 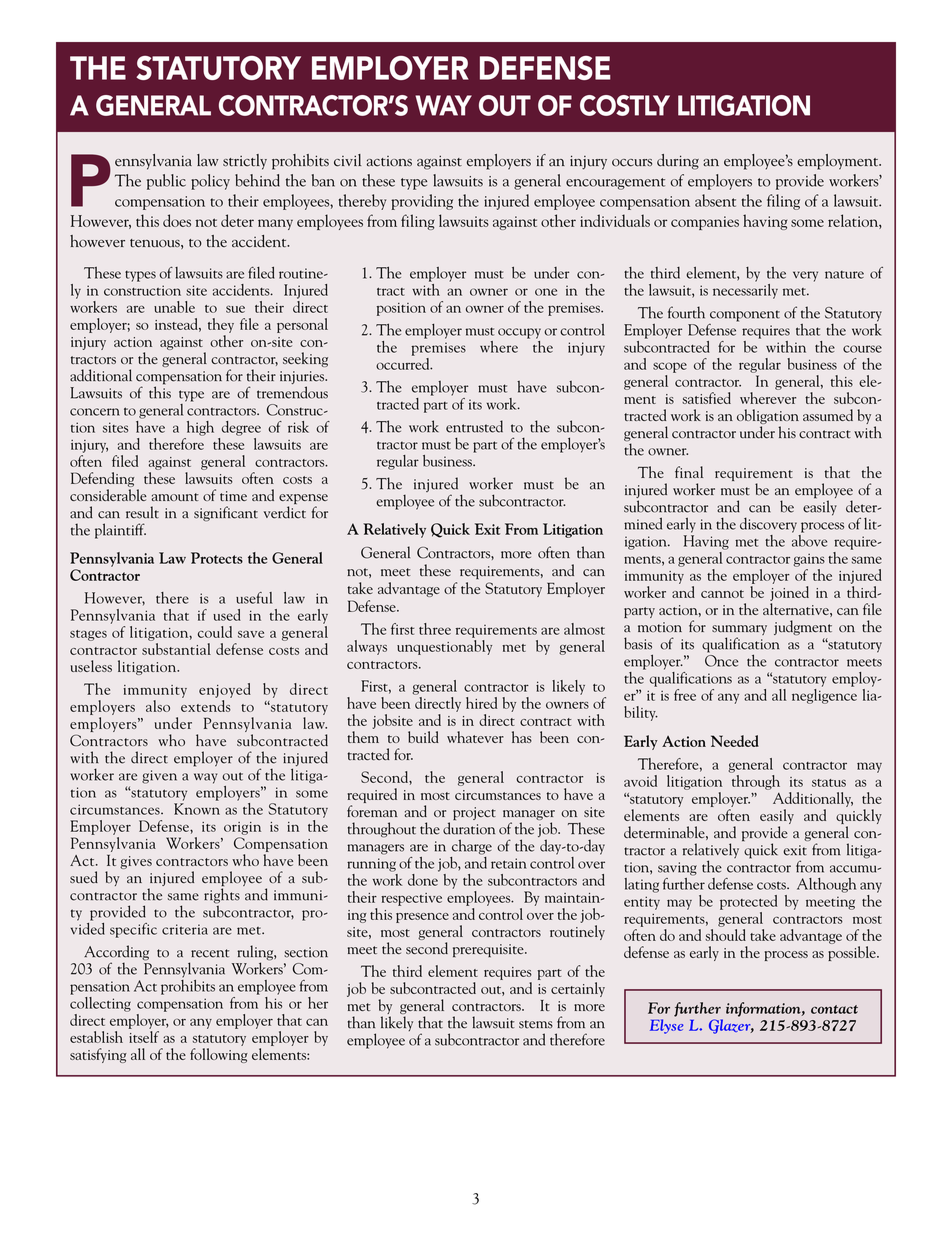 What do you see at coordinates (678, 162) in the image?
I see `during` at bounding box center [678, 162].
